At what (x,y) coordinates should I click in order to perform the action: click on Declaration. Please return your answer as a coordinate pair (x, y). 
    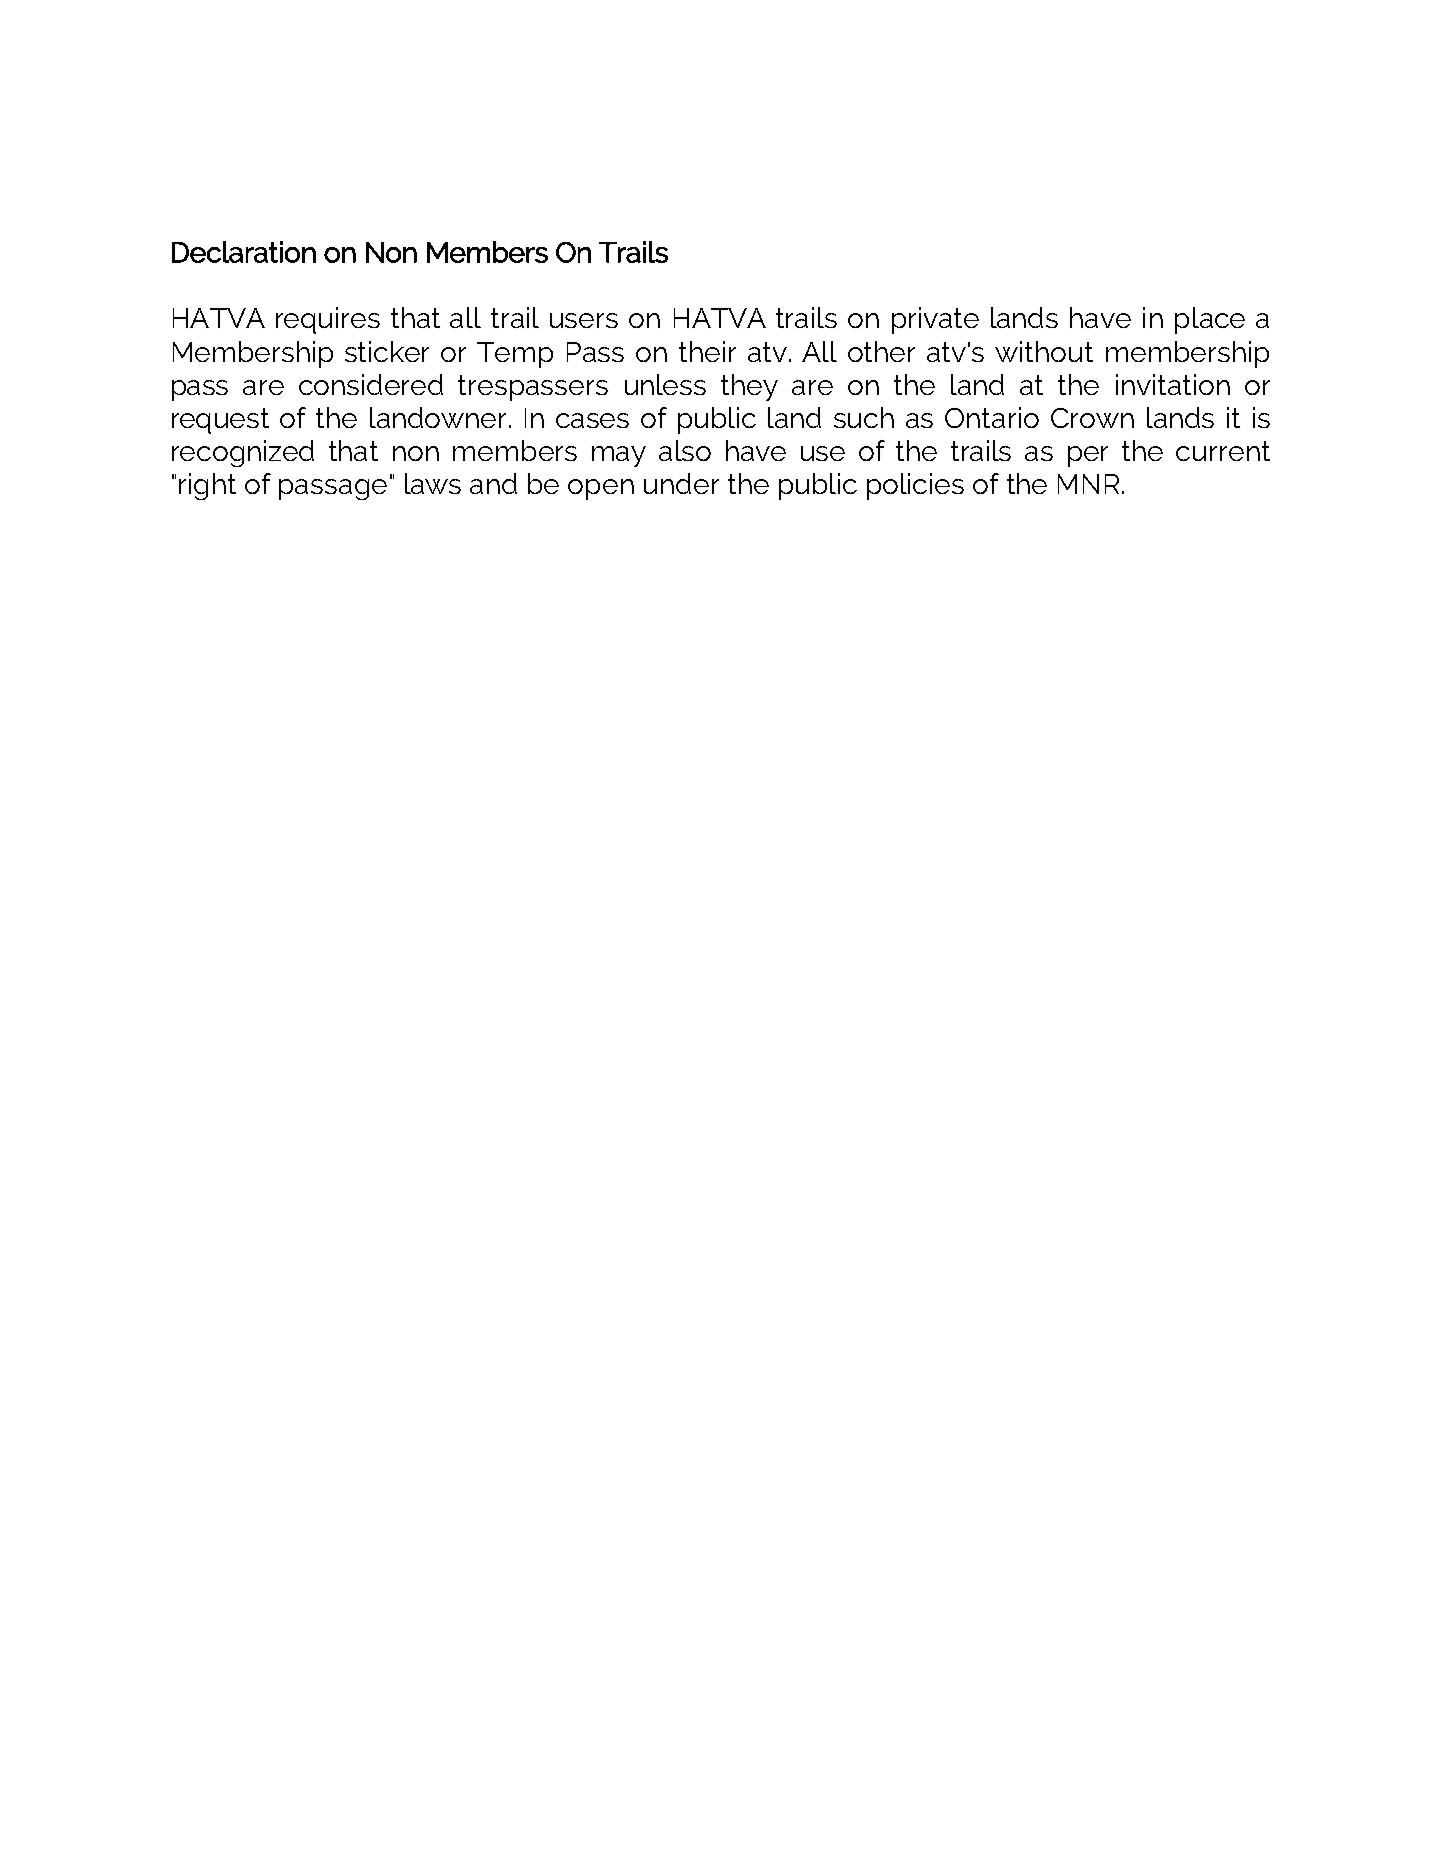
    Looking at the image, I should click on (244, 252).
